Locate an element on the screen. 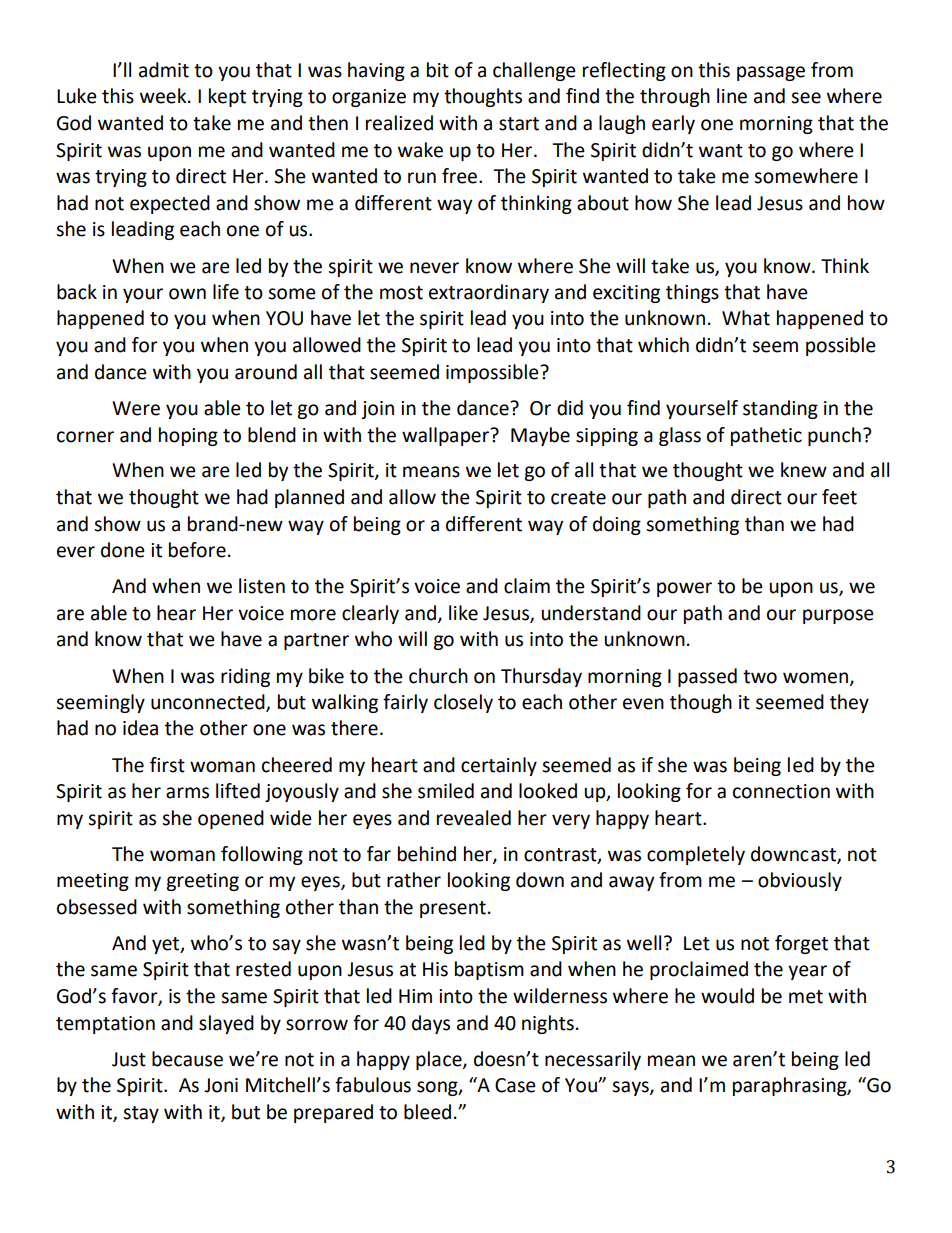  completely is located at coordinates (696, 855).
